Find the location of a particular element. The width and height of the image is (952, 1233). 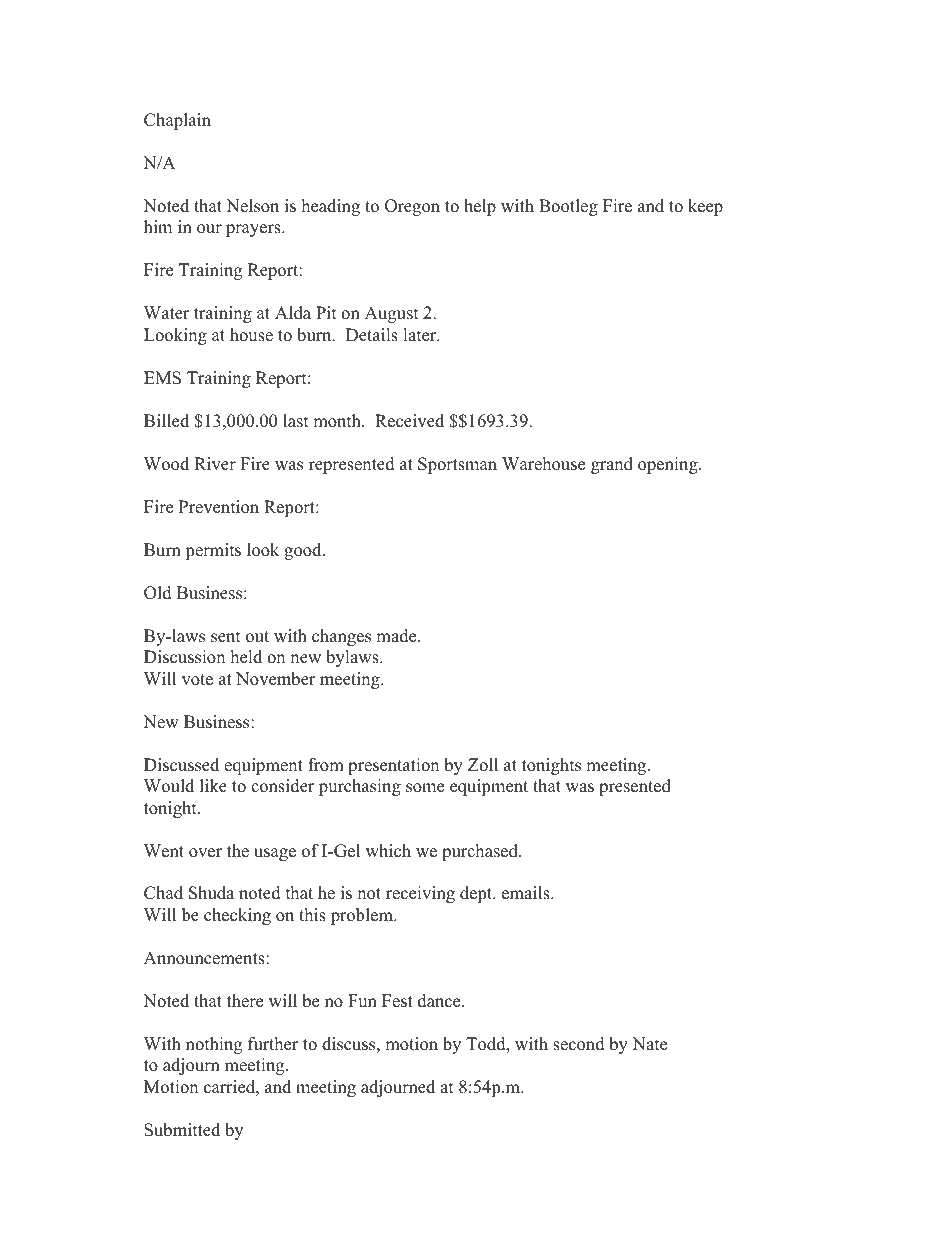

Submitted is located at coordinates (182, 1130).
